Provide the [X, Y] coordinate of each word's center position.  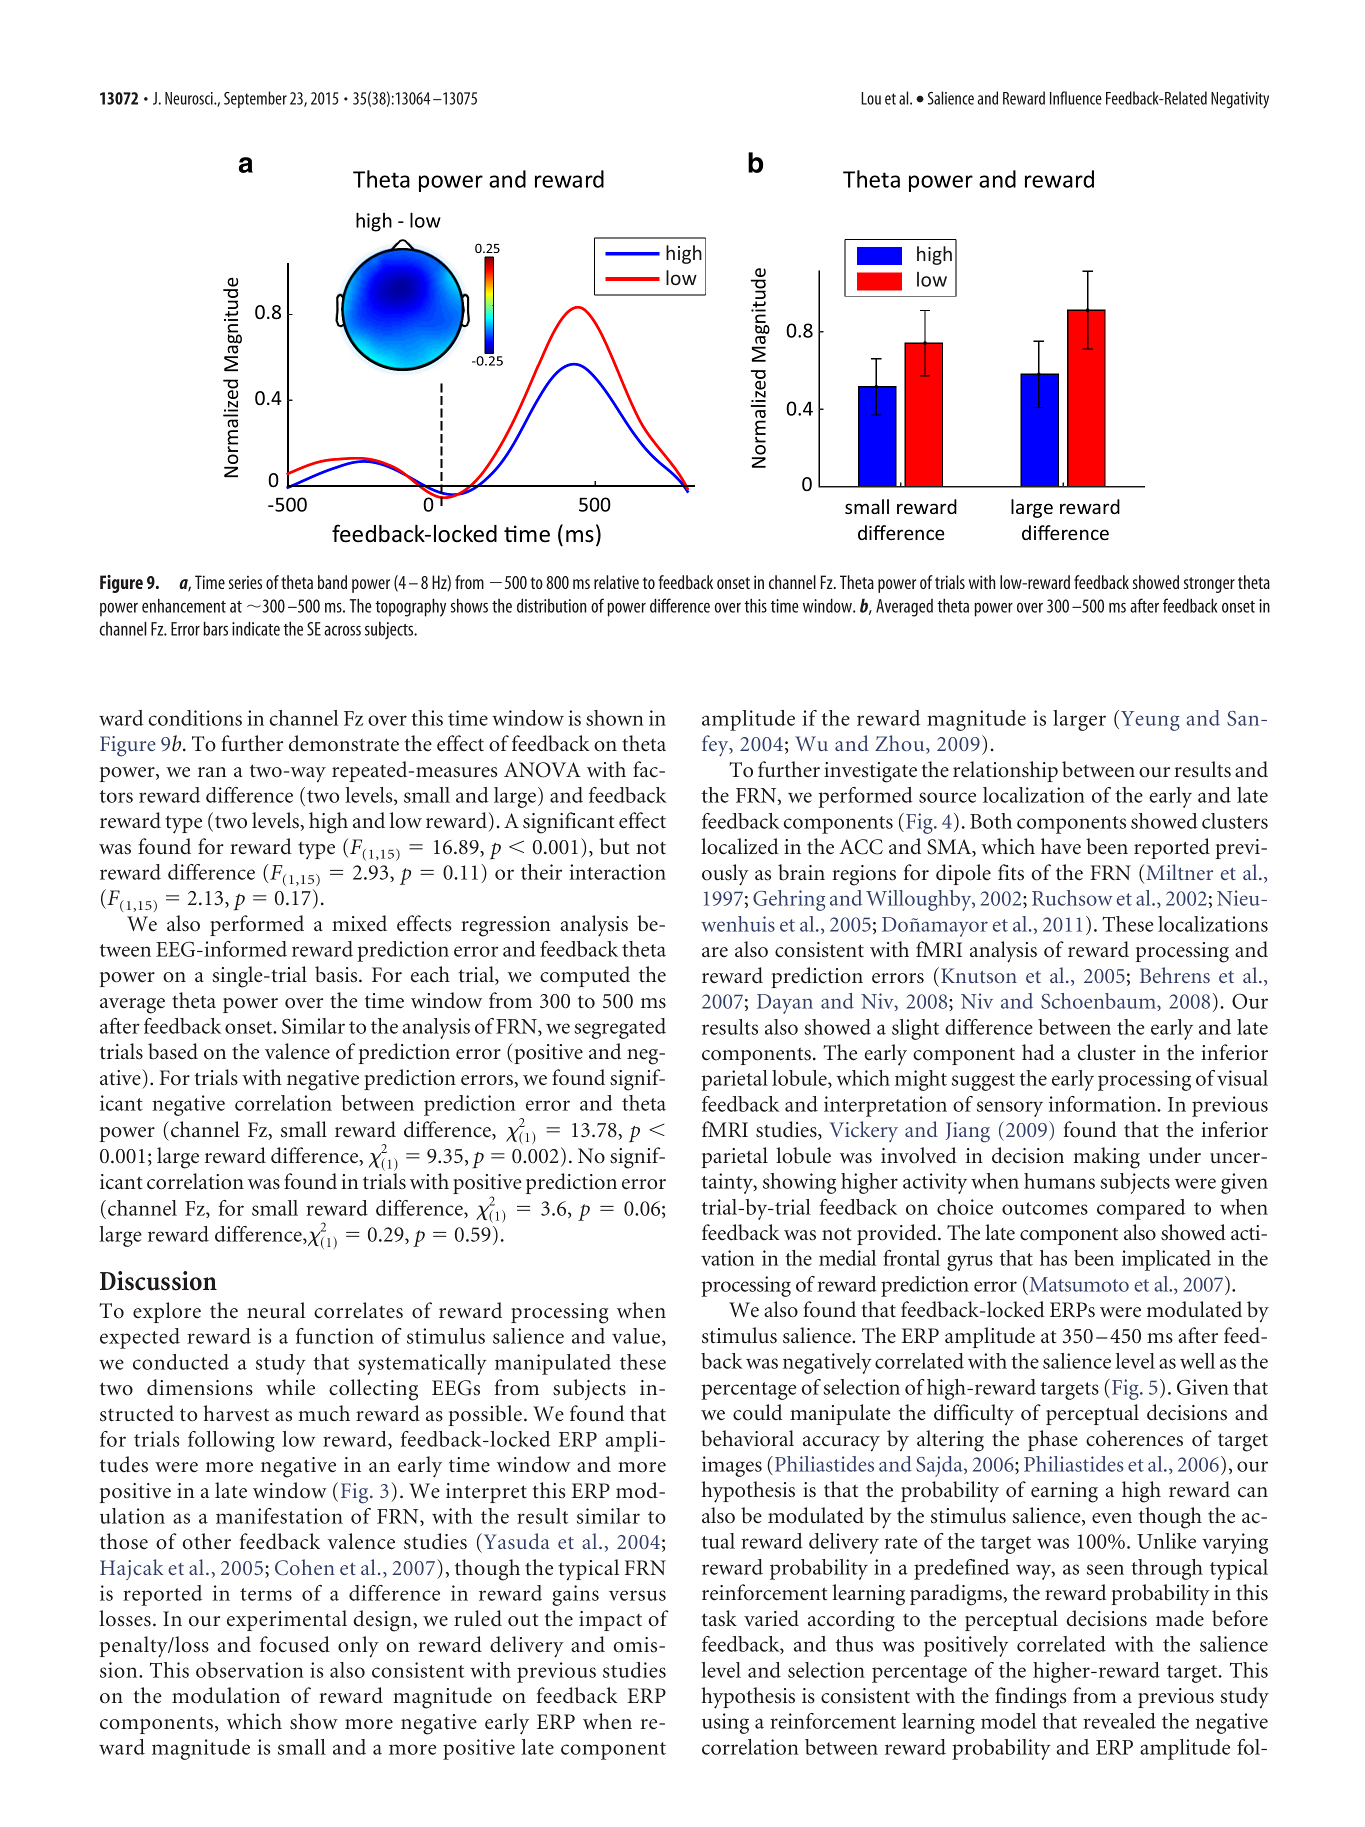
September [255, 99]
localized [740, 846]
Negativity [1240, 100]
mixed [359, 923]
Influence [1076, 98]
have [1061, 846]
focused [295, 1644]
